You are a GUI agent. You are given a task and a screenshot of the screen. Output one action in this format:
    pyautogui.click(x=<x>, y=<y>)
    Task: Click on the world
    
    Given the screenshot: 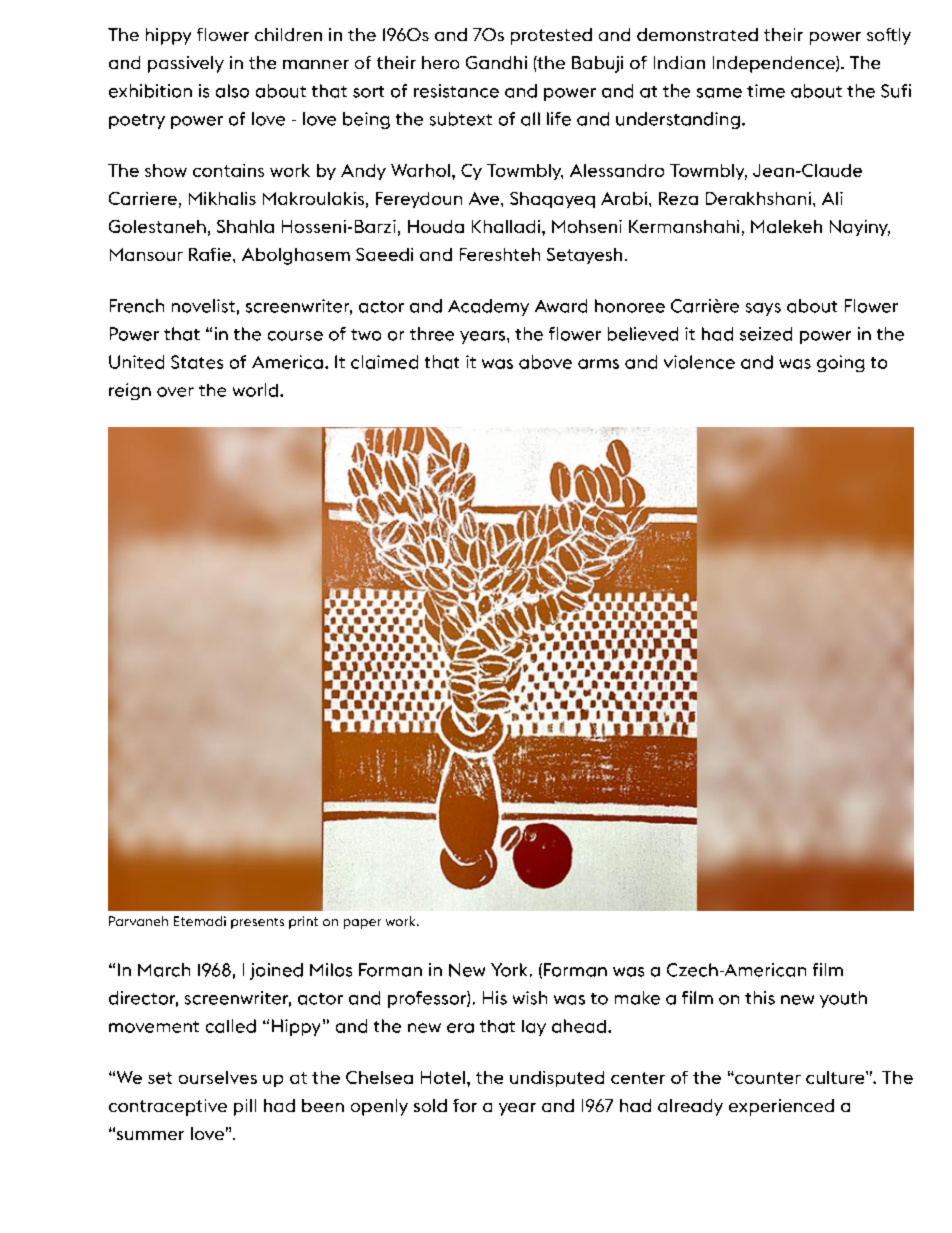 What is the action you would take?
    pyautogui.click(x=255, y=390)
